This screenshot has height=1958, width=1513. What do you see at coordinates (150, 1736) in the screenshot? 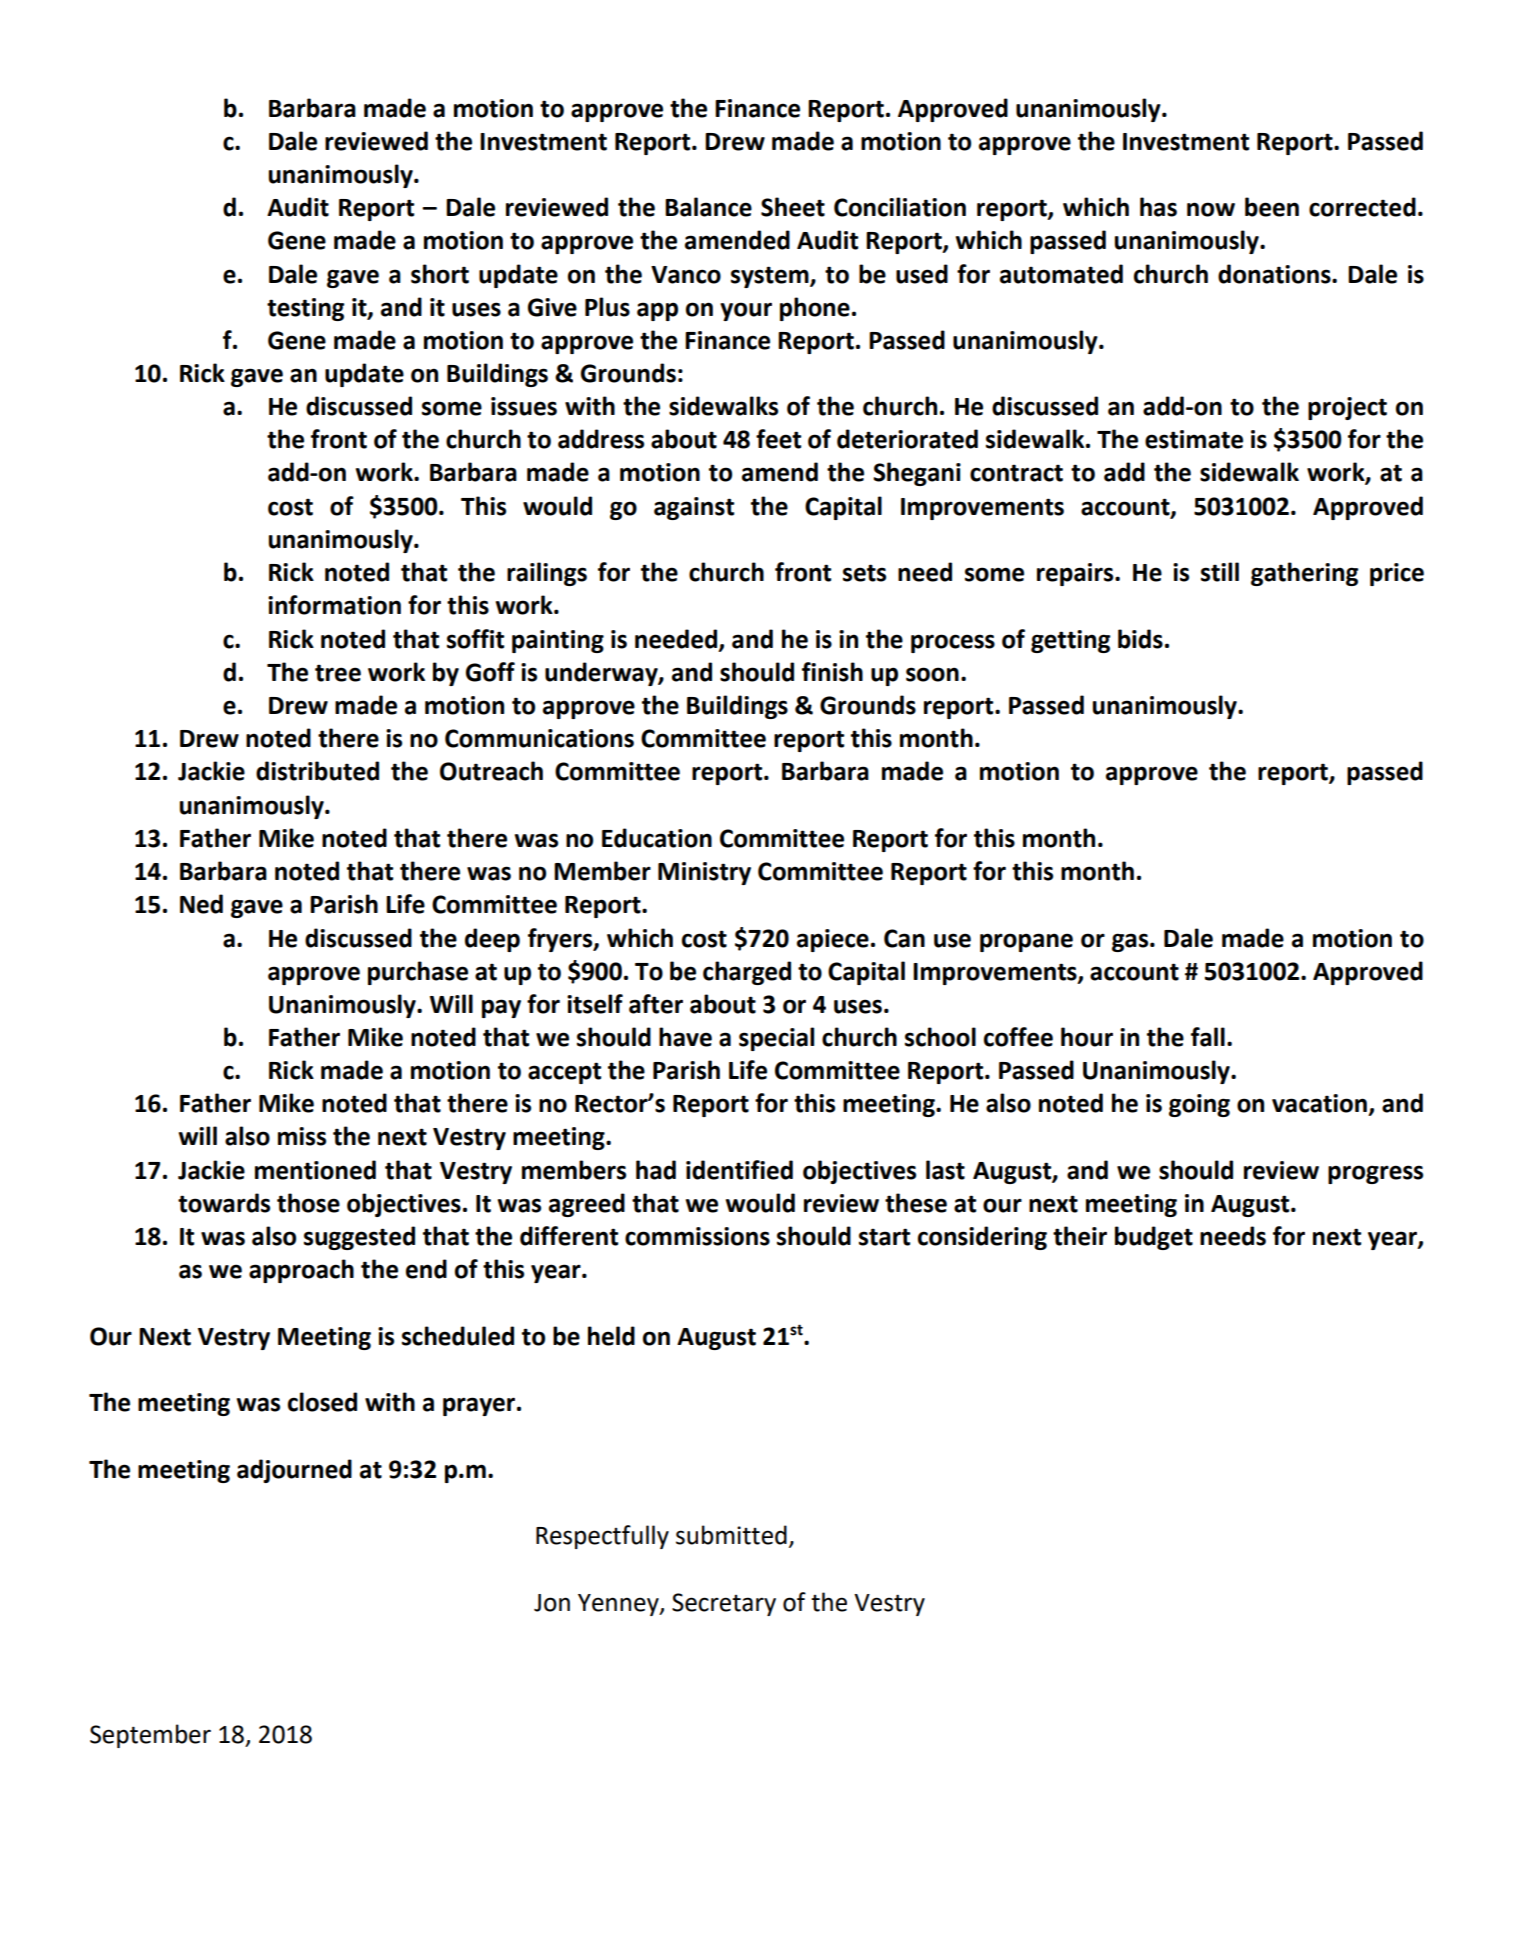
I see `September` at bounding box center [150, 1736].
